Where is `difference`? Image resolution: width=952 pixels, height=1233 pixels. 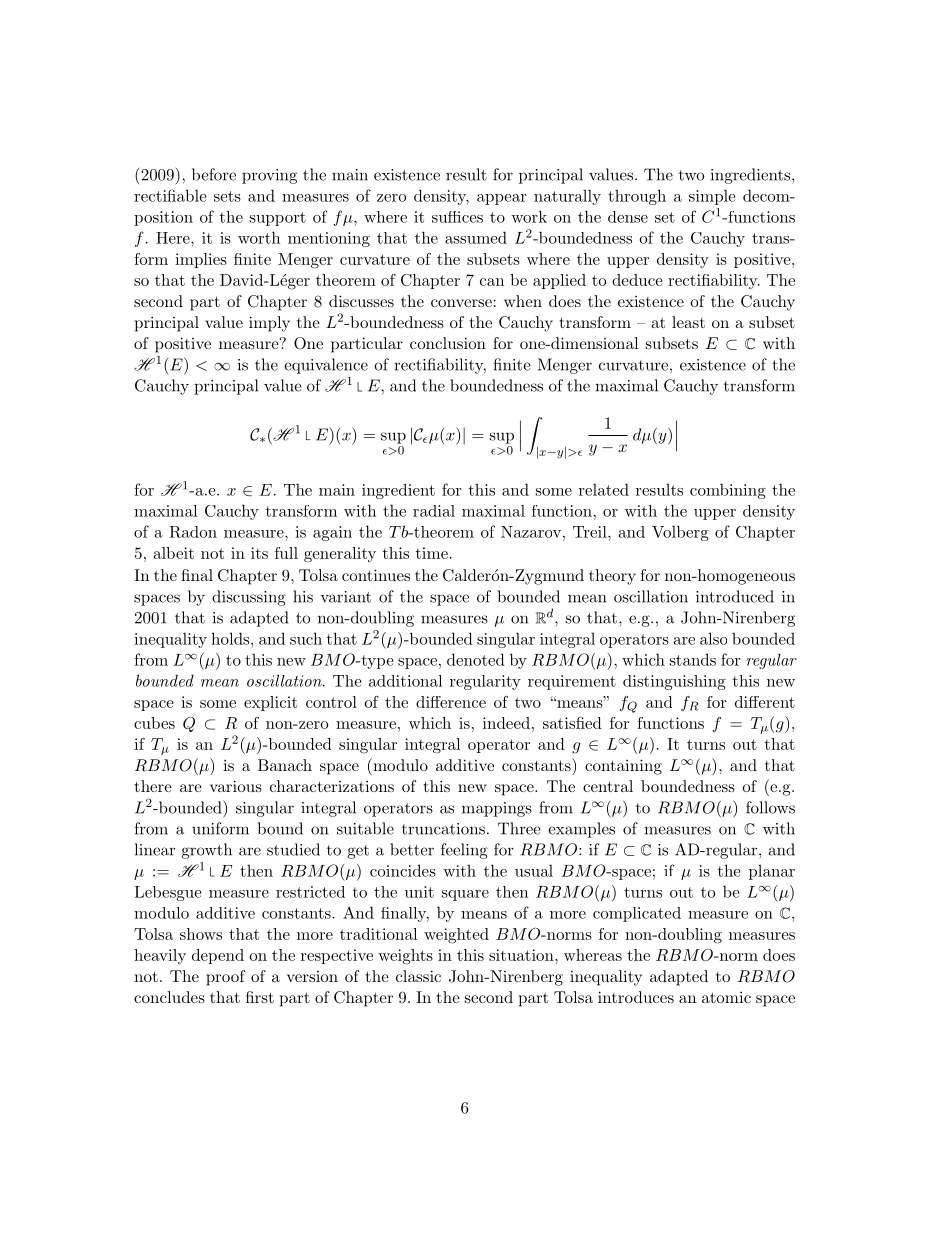 difference is located at coordinates (451, 702).
